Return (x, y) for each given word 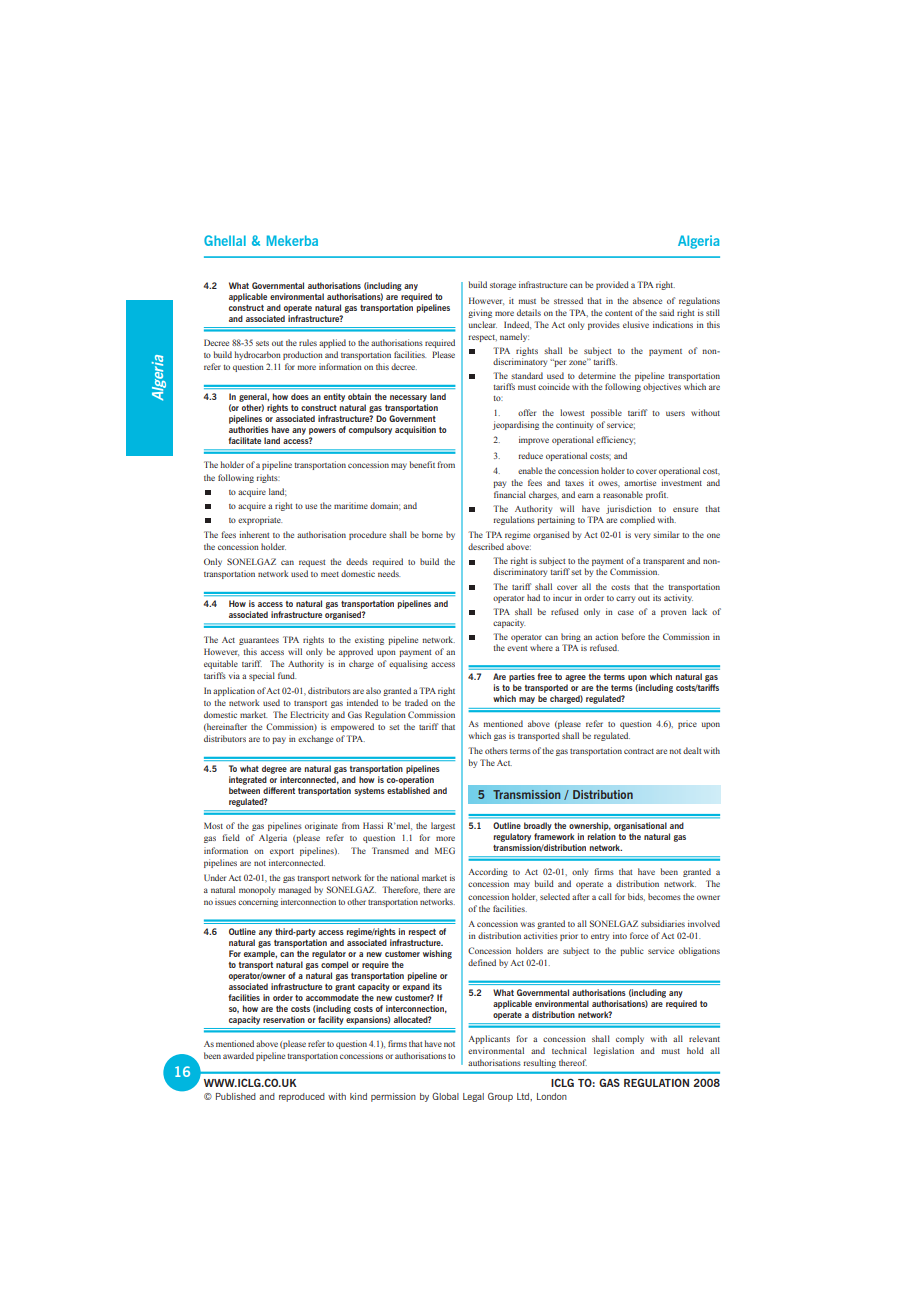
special (262, 676)
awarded (238, 1055)
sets (262, 343)
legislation (614, 1051)
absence (647, 300)
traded (416, 702)
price (687, 724)
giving (480, 313)
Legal (473, 1097)
